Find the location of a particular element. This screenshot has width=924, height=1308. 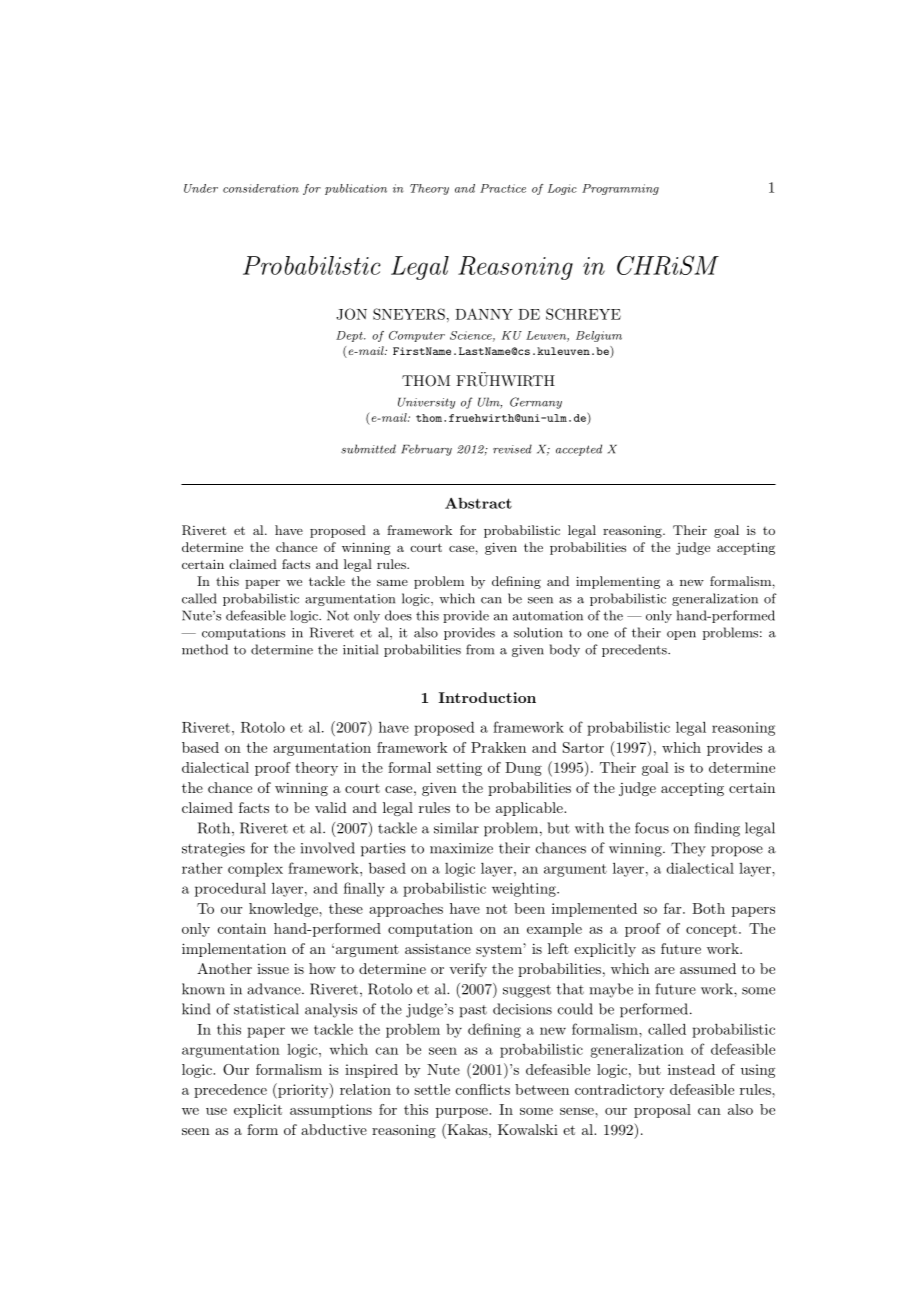

submitted is located at coordinates (368, 449).
